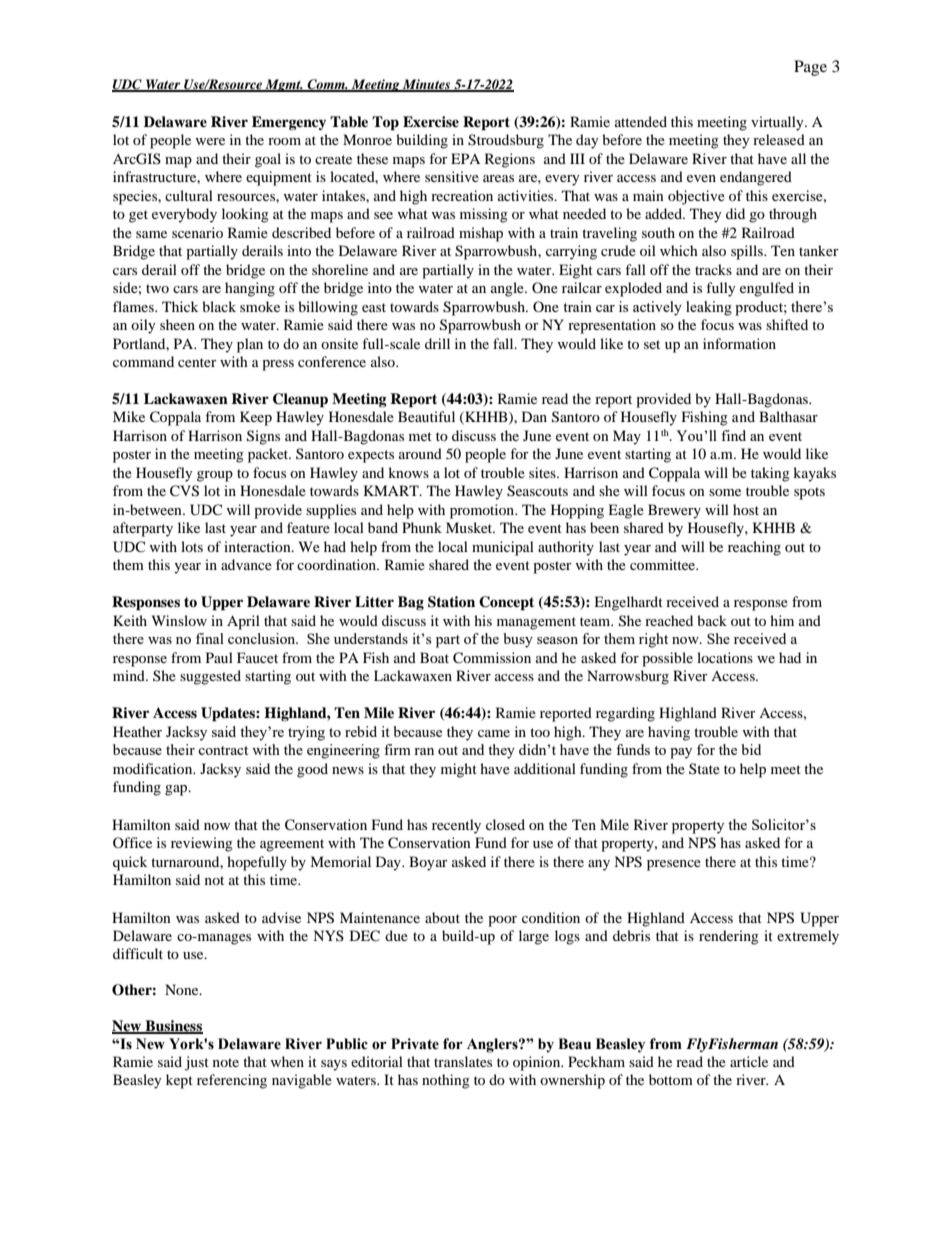 This screenshot has height=1233, width=952. What do you see at coordinates (463, 1061) in the screenshot?
I see `translates` at bounding box center [463, 1061].
